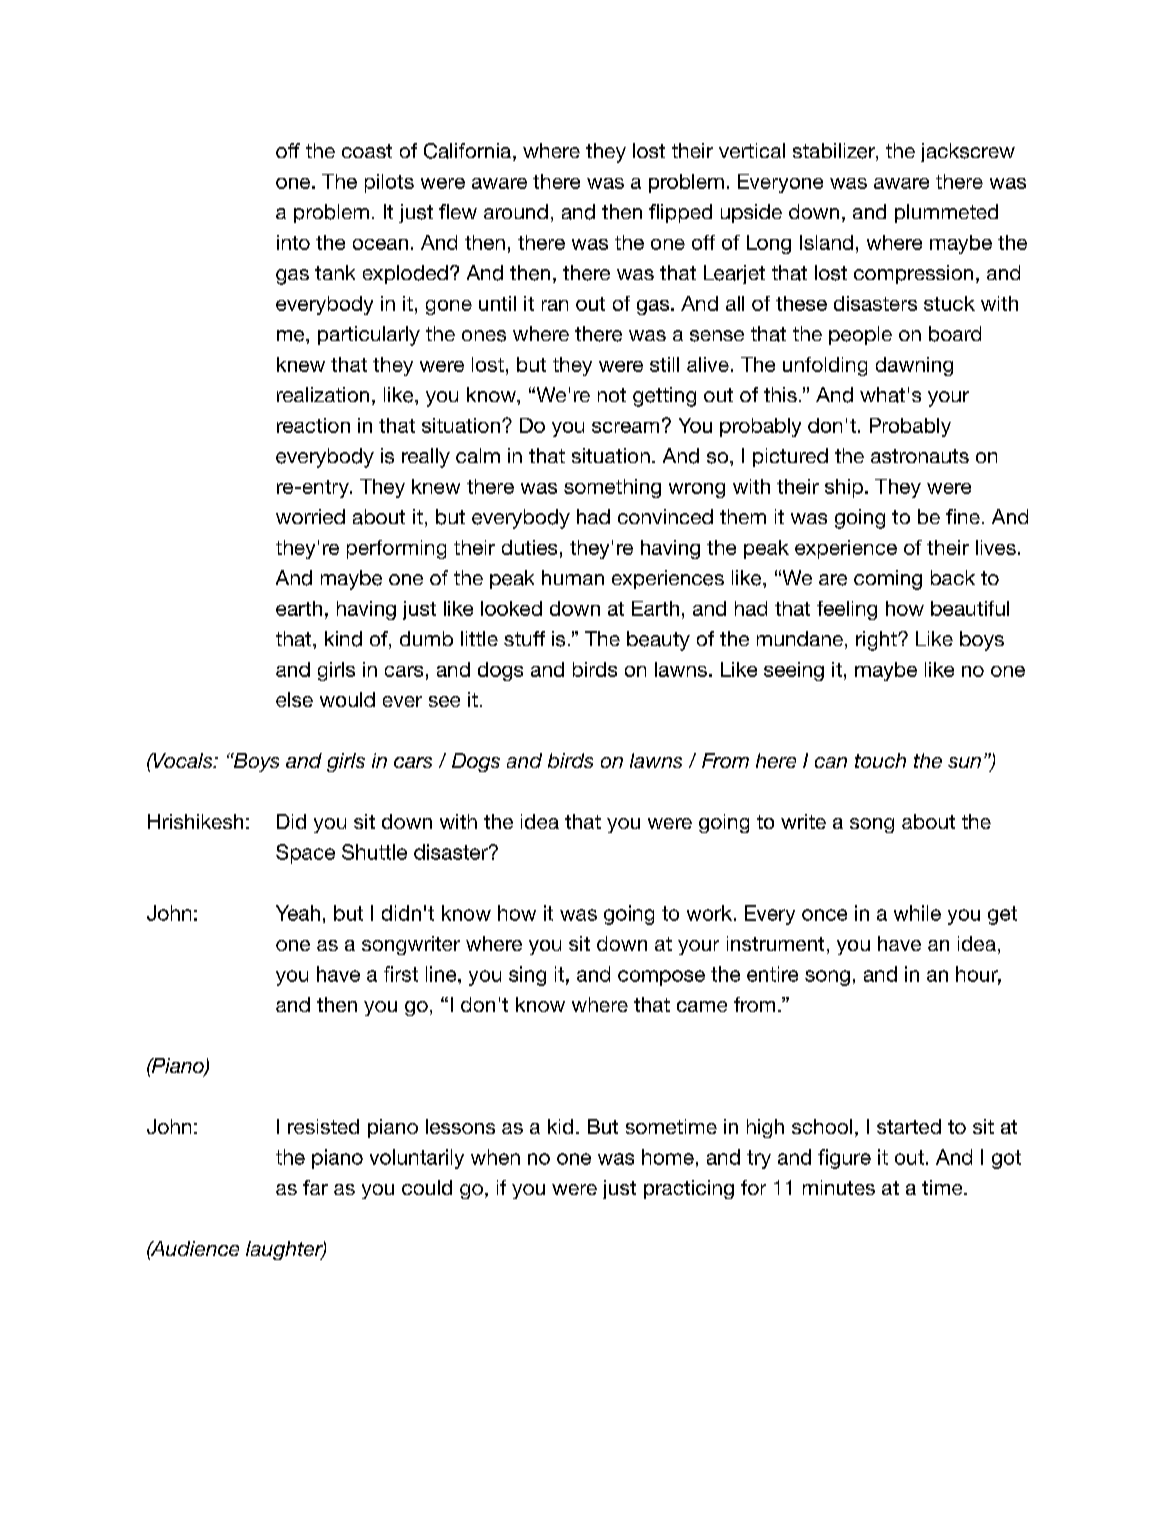 Image resolution: width=1171 pixels, height=1515 pixels. What do you see at coordinates (658, 641) in the screenshot?
I see `beauty` at bounding box center [658, 641].
